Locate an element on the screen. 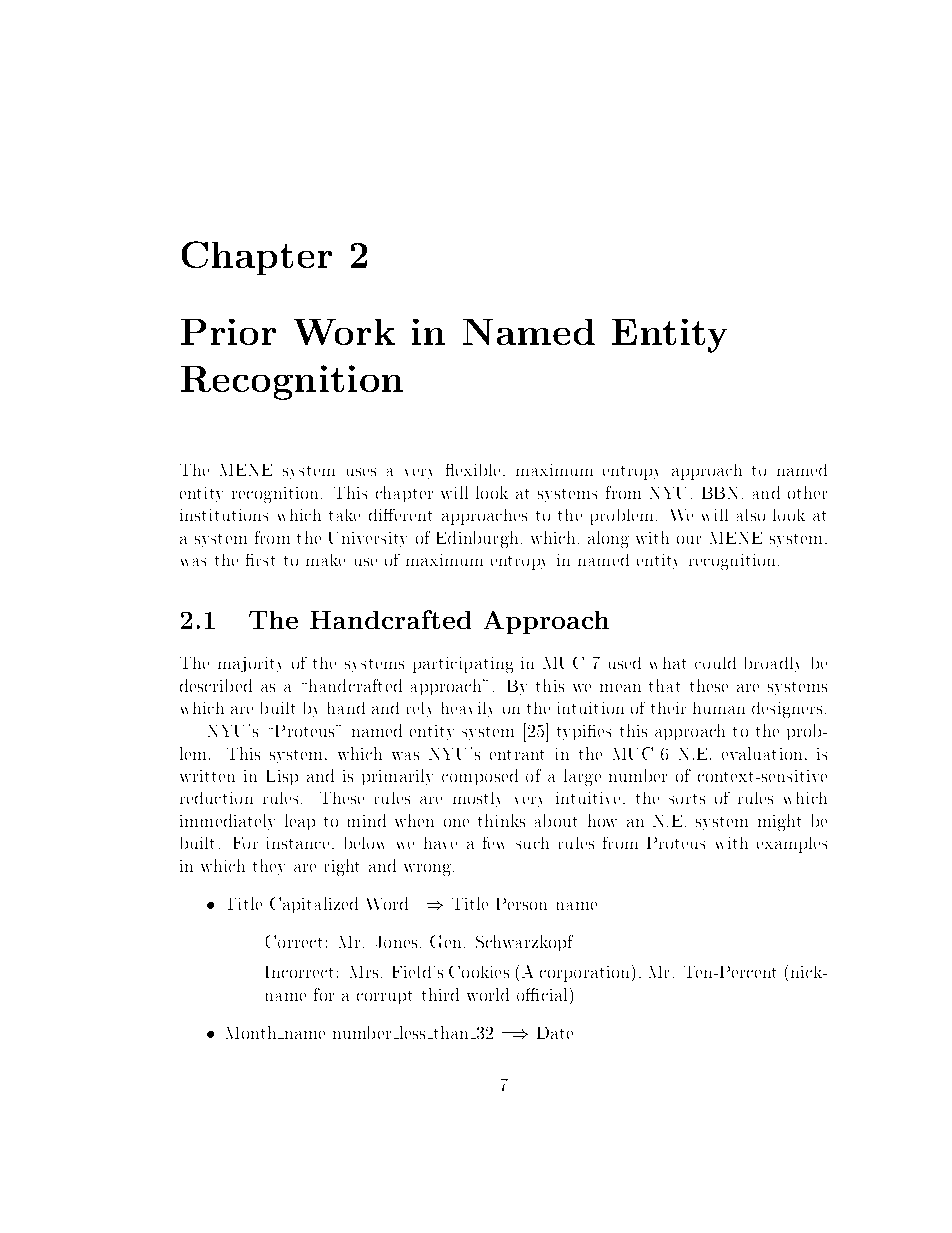  evaluation is located at coordinates (762, 753).
